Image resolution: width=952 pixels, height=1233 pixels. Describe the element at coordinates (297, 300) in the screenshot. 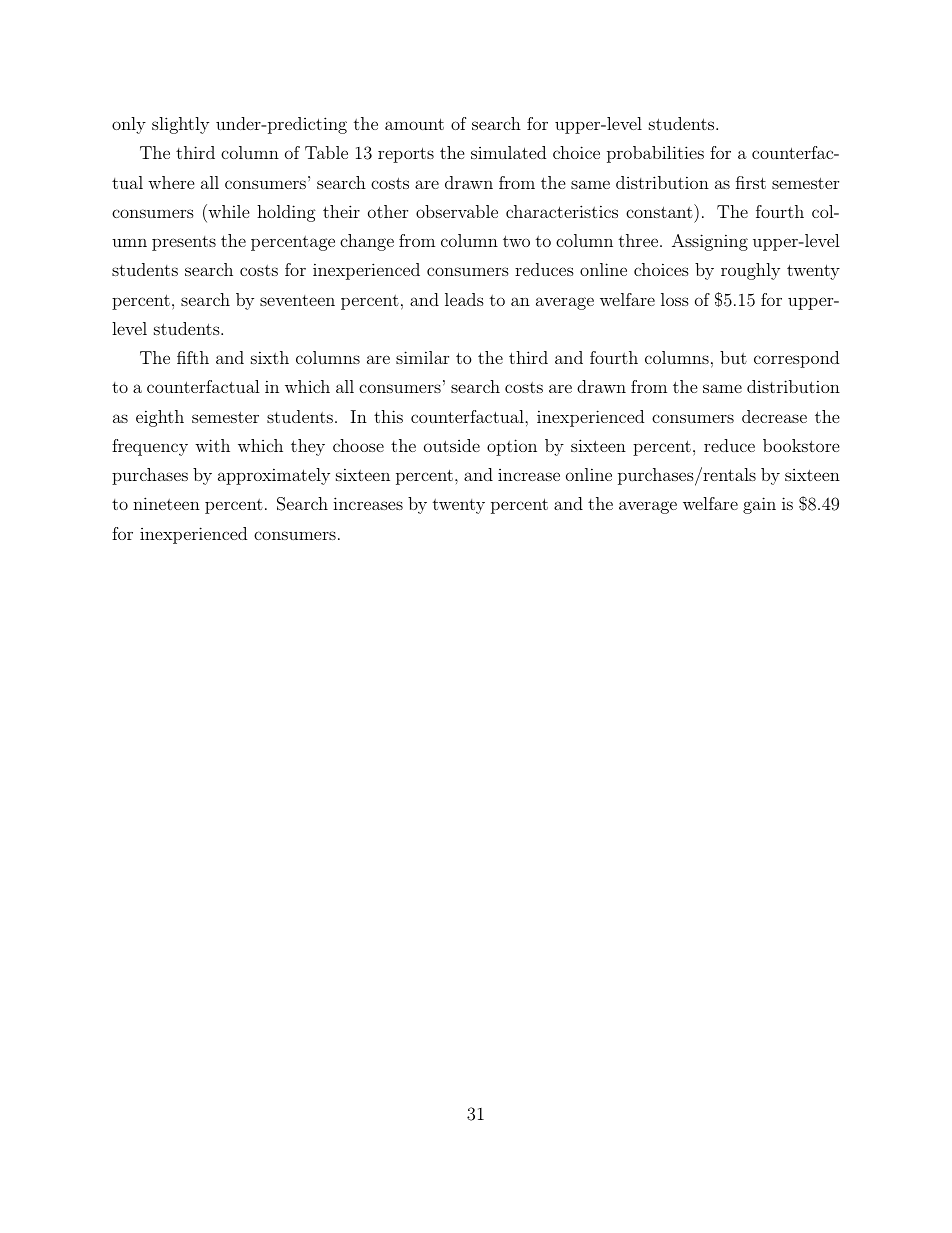

I see `seventeen` at that location.
